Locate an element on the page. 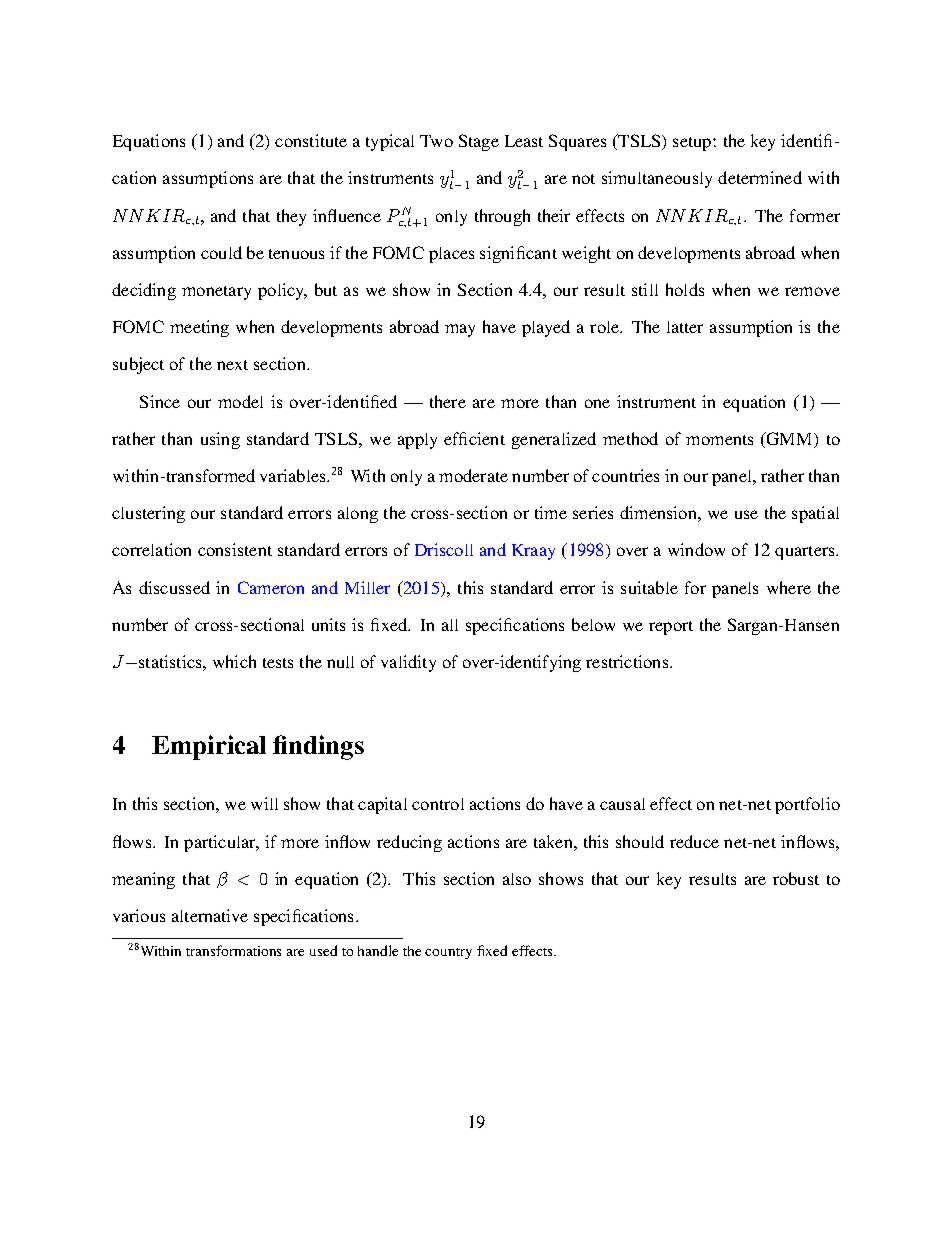  efficient is located at coordinates (474, 438).
